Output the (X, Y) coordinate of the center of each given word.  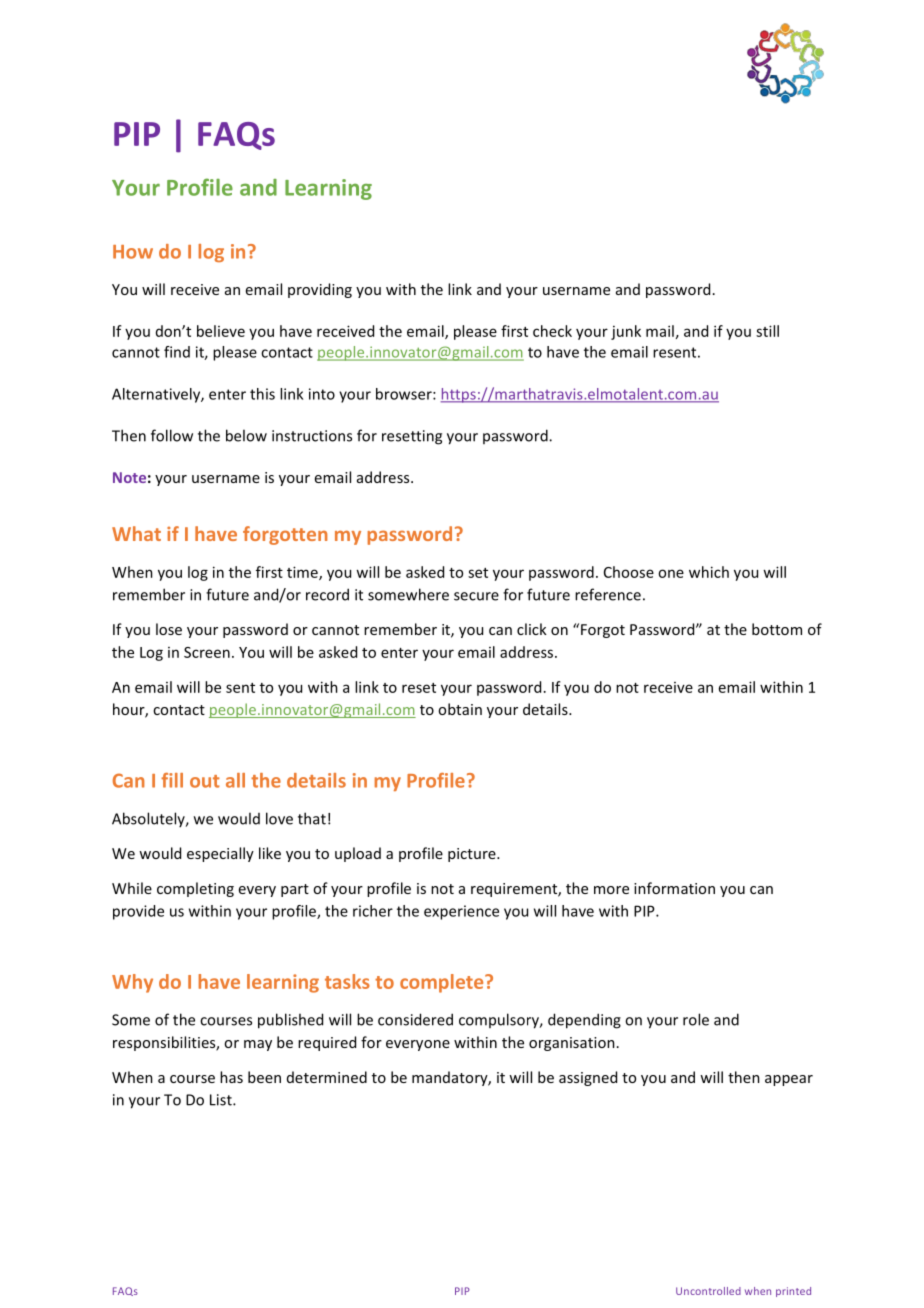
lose (169, 629)
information (674, 888)
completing (195, 889)
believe (221, 331)
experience (461, 912)
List (222, 1100)
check (552, 331)
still (767, 331)
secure (476, 596)
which (709, 572)
